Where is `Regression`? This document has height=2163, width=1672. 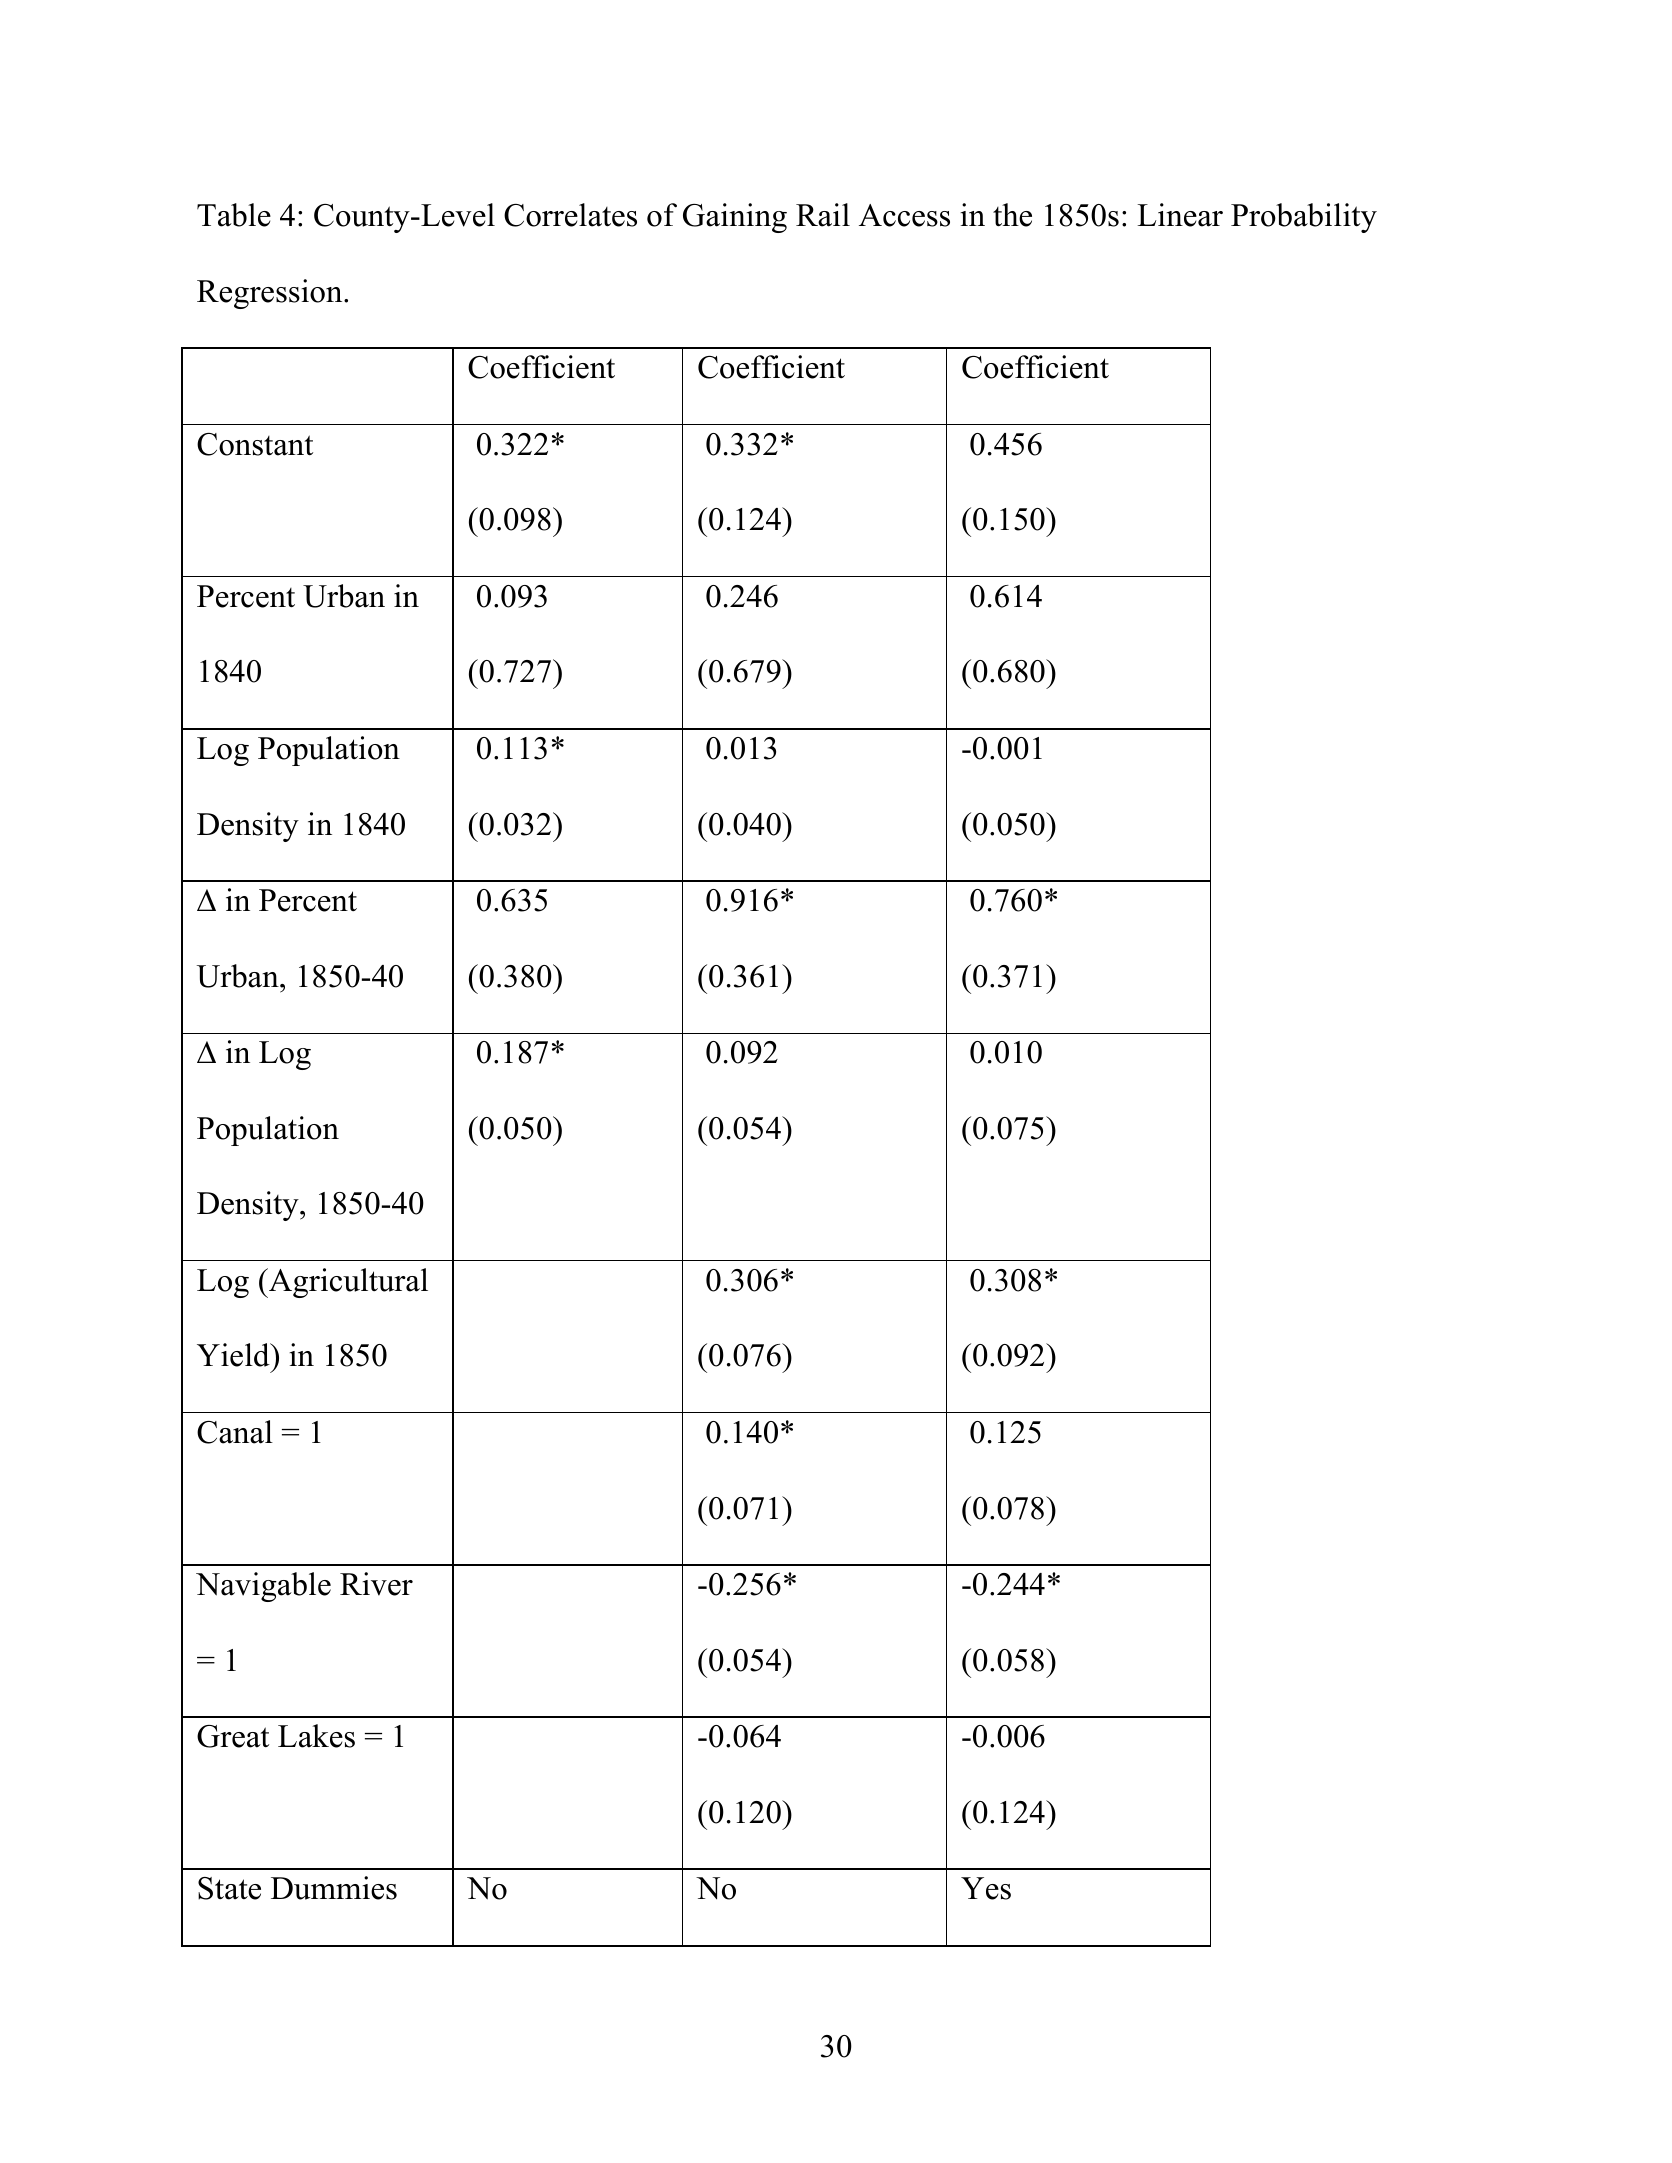
Regression is located at coordinates (271, 294).
